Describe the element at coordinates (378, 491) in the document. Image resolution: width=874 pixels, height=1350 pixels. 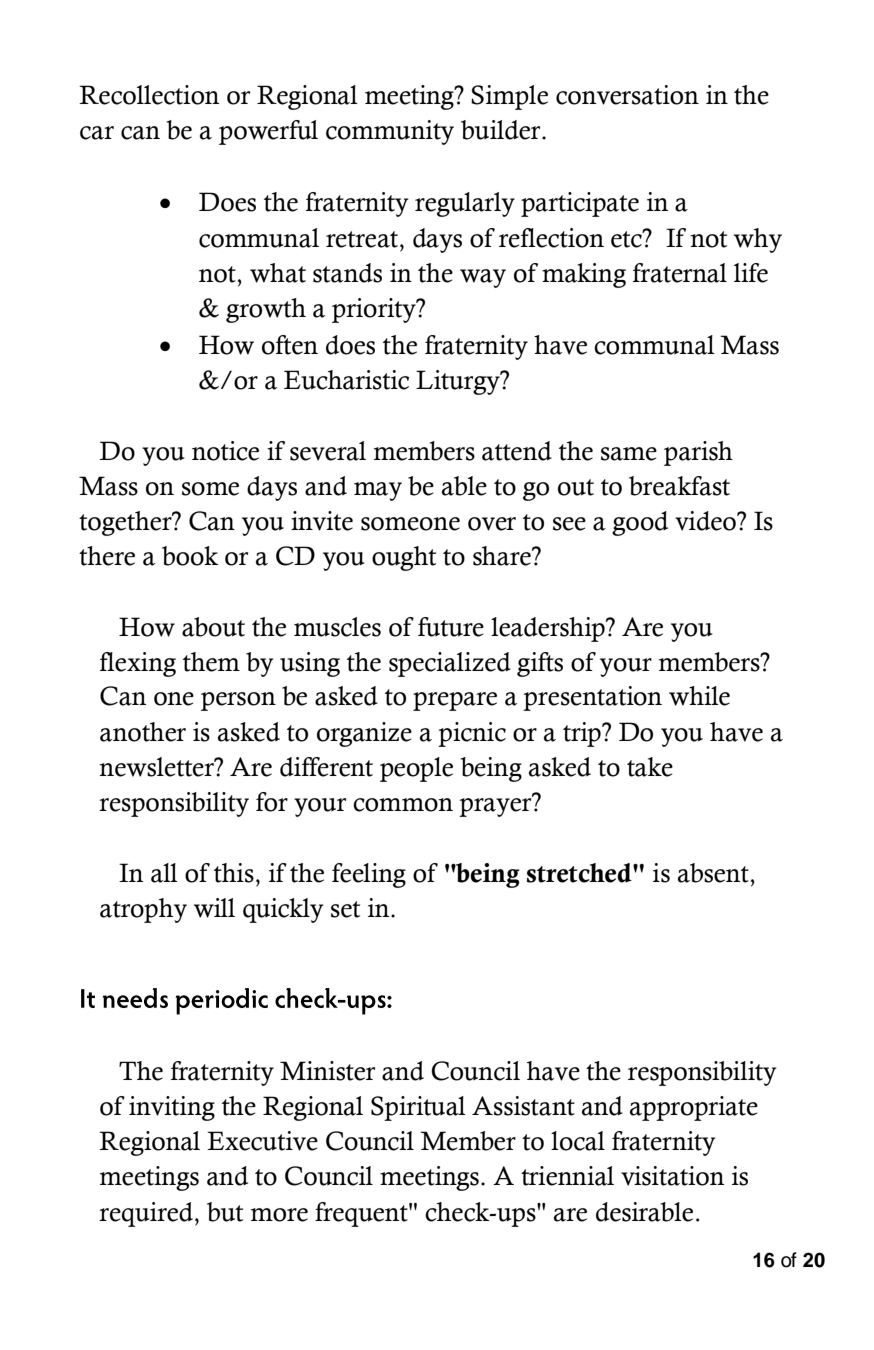
I see `may` at that location.
